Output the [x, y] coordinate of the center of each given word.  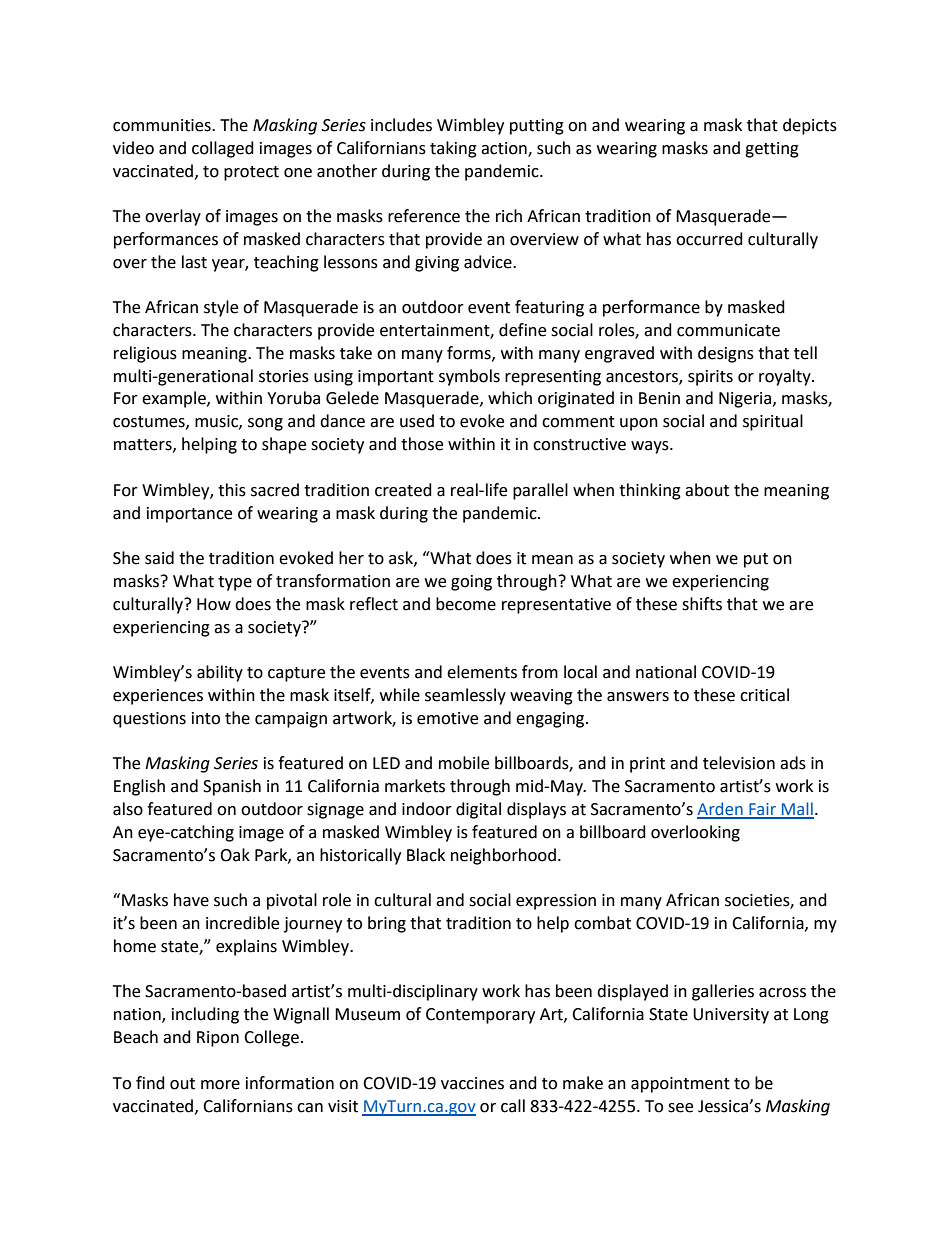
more [220, 1085]
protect [251, 173]
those [422, 444]
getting [772, 150]
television [739, 763]
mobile [464, 763]
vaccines [472, 1083]
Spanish [232, 787]
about [707, 490]
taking [453, 149]
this [232, 490]
